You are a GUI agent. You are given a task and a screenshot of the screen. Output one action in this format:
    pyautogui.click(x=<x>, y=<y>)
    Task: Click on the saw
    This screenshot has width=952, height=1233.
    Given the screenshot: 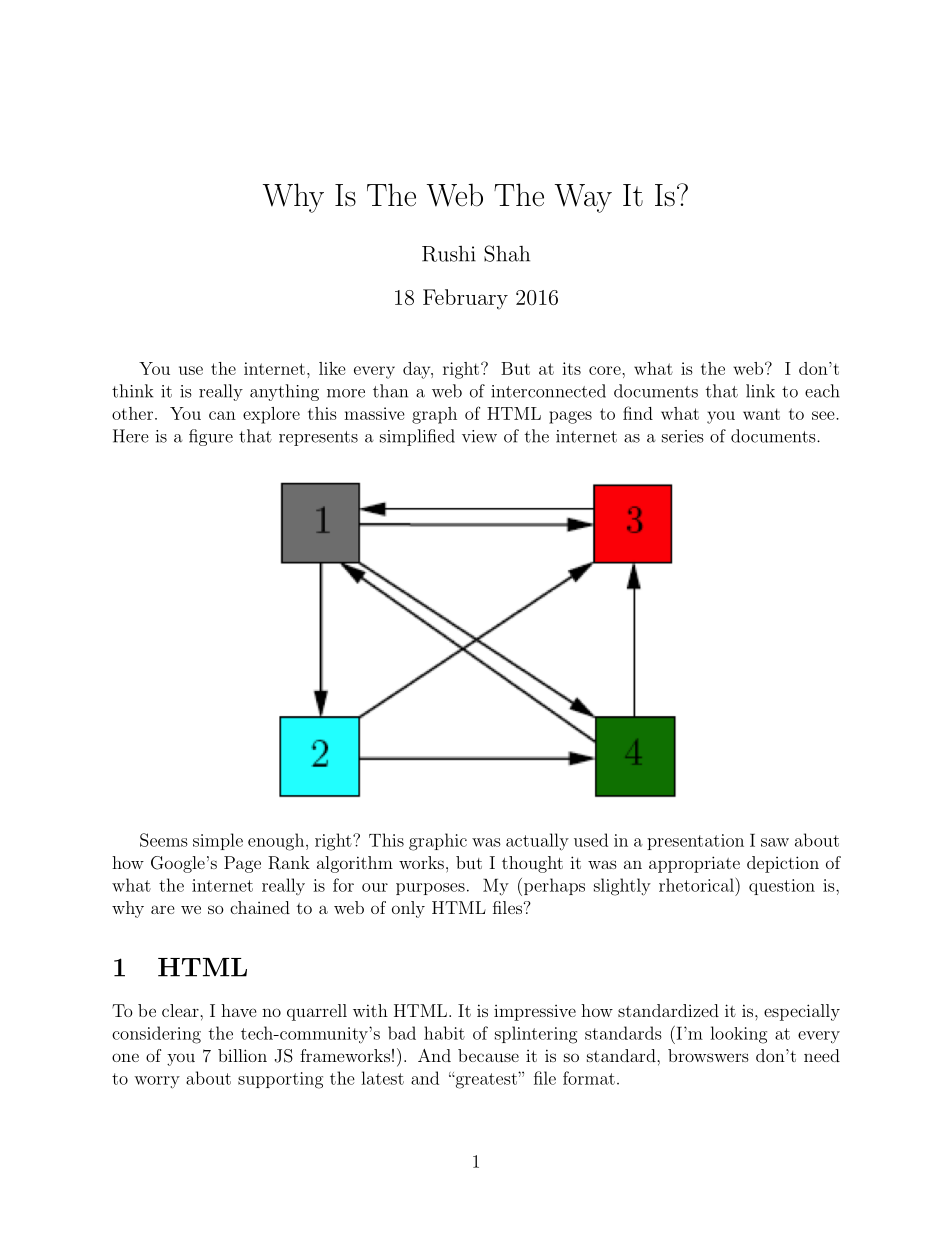 What is the action you would take?
    pyautogui.click(x=775, y=842)
